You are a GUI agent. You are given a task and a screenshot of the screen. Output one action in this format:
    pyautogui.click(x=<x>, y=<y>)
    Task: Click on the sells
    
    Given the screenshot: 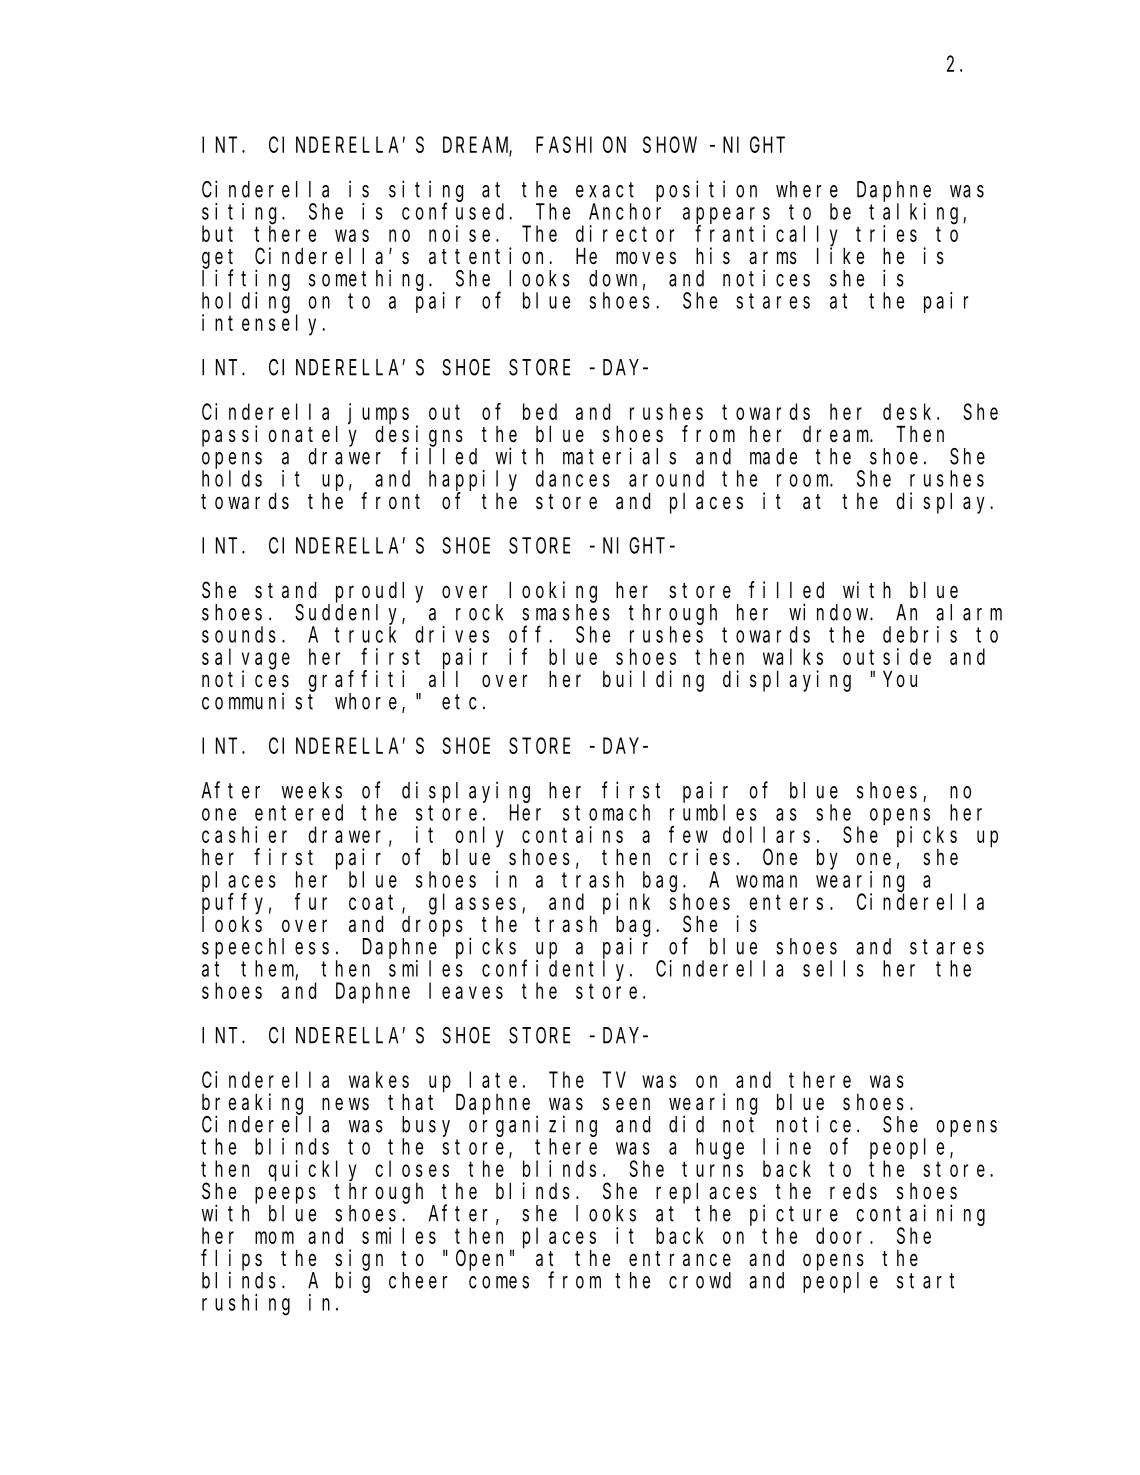 What is the action you would take?
    pyautogui.click(x=833, y=968)
